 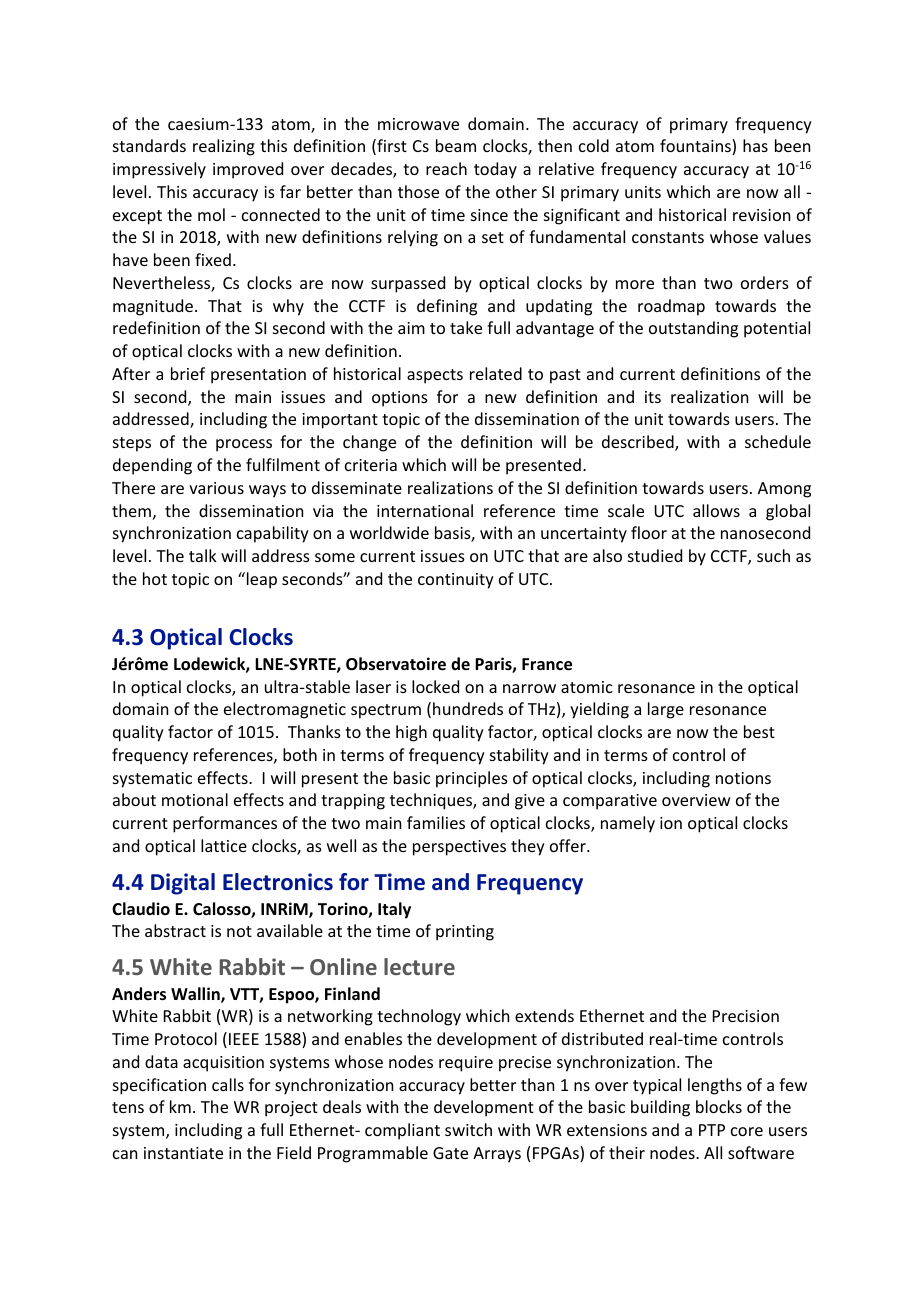 I want to click on has, so click(x=755, y=145).
